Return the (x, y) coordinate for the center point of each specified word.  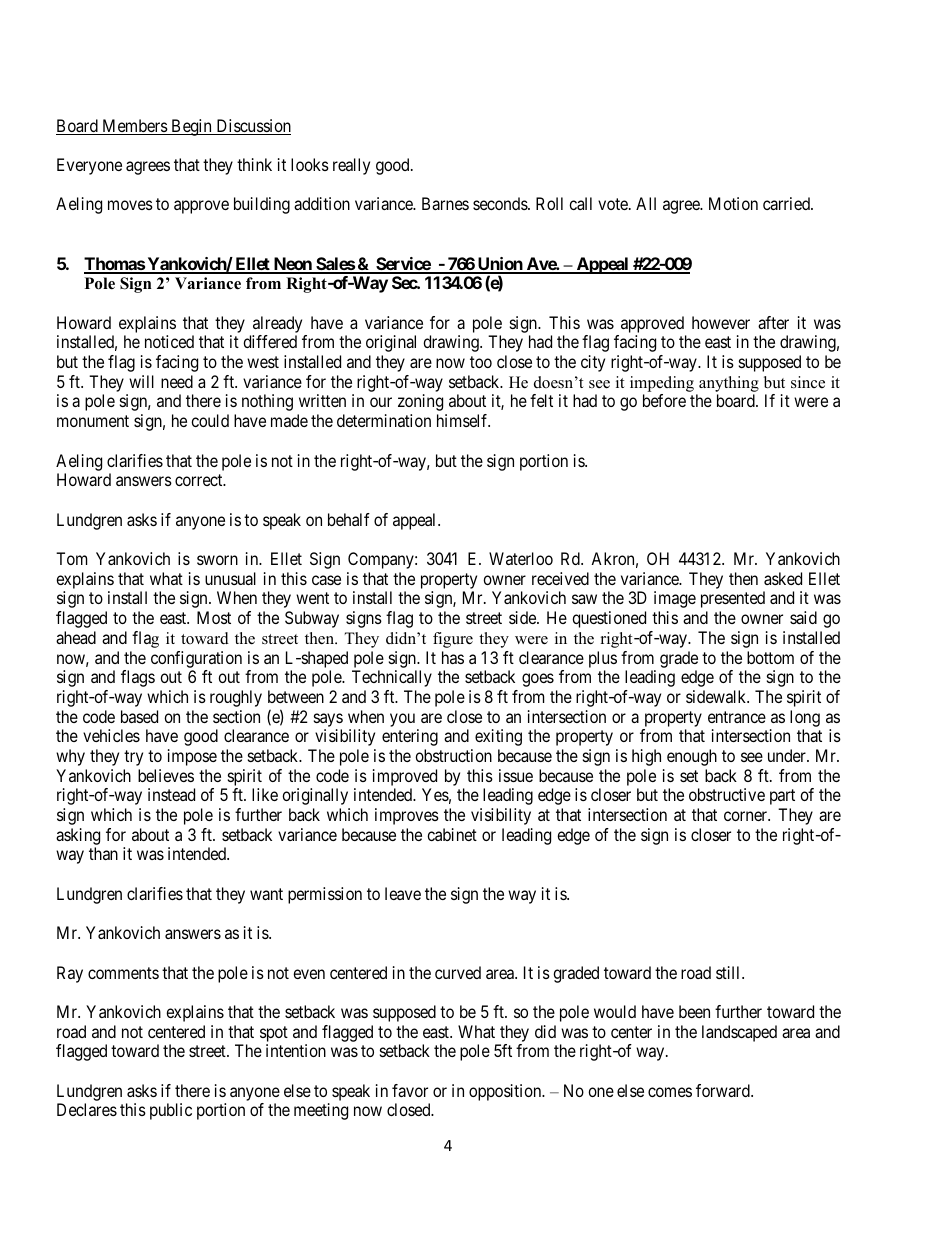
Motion (733, 203)
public (171, 1111)
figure (453, 640)
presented (733, 599)
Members (134, 127)
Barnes (445, 203)
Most (214, 617)
